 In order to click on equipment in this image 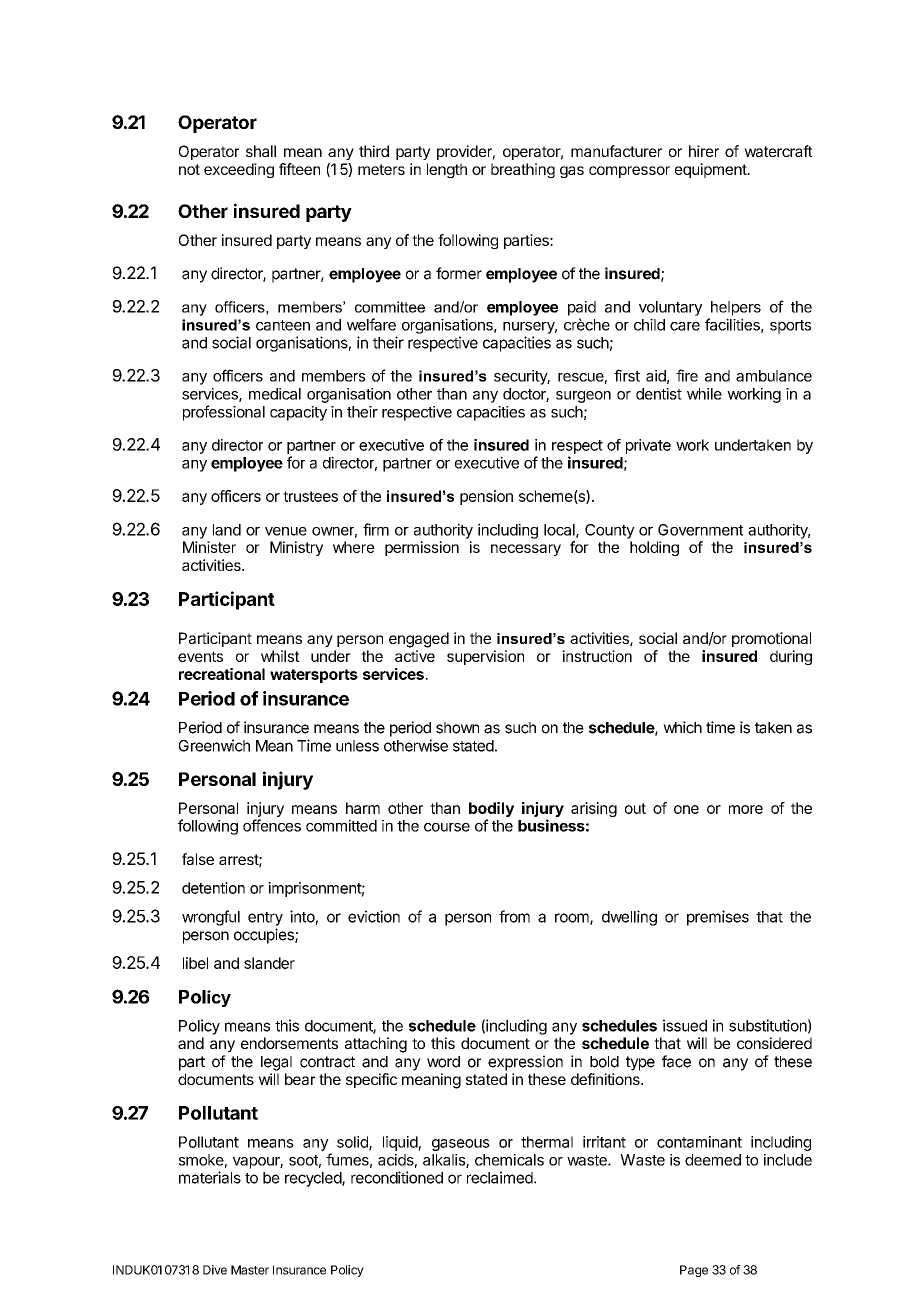, I will do `click(711, 170)`.
